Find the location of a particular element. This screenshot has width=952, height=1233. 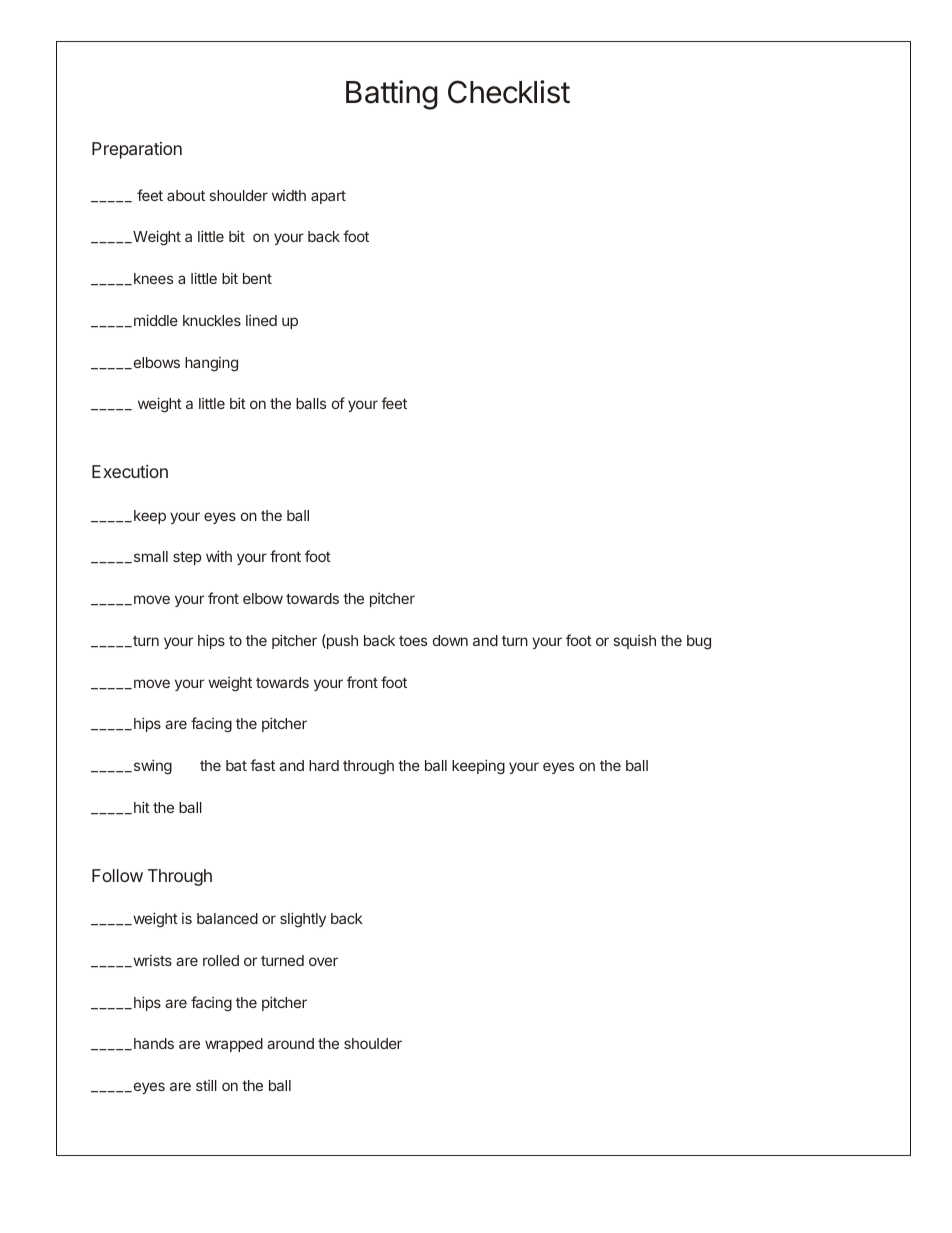

bug is located at coordinates (699, 642).
